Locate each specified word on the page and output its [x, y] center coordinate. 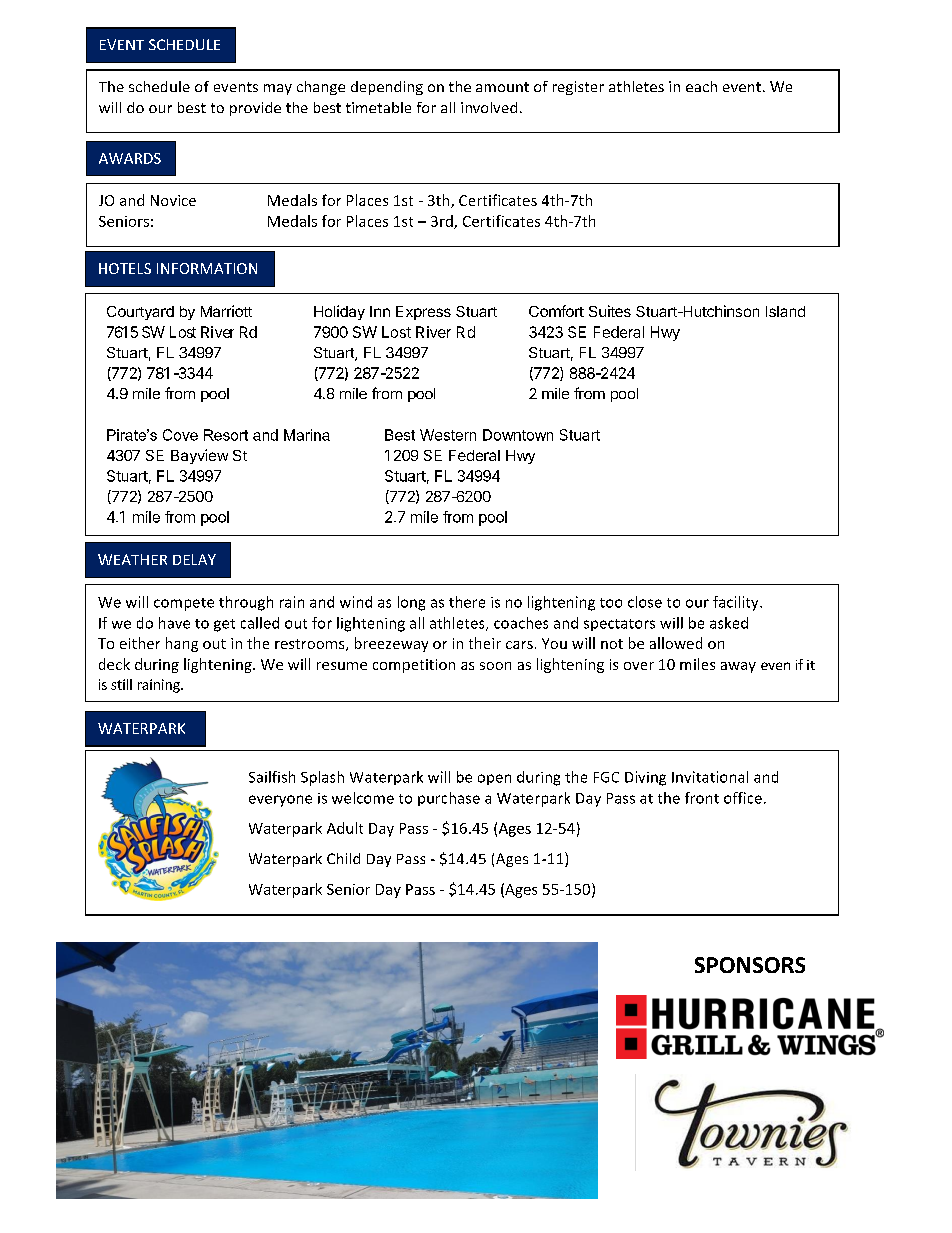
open [494, 779]
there [467, 602]
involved [489, 107]
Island [785, 311]
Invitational [710, 777]
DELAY [194, 559]
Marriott [226, 311]
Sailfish [272, 777]
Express [423, 313]
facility [737, 603]
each [701, 86]
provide [255, 109]
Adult [345, 828]
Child [343, 858]
